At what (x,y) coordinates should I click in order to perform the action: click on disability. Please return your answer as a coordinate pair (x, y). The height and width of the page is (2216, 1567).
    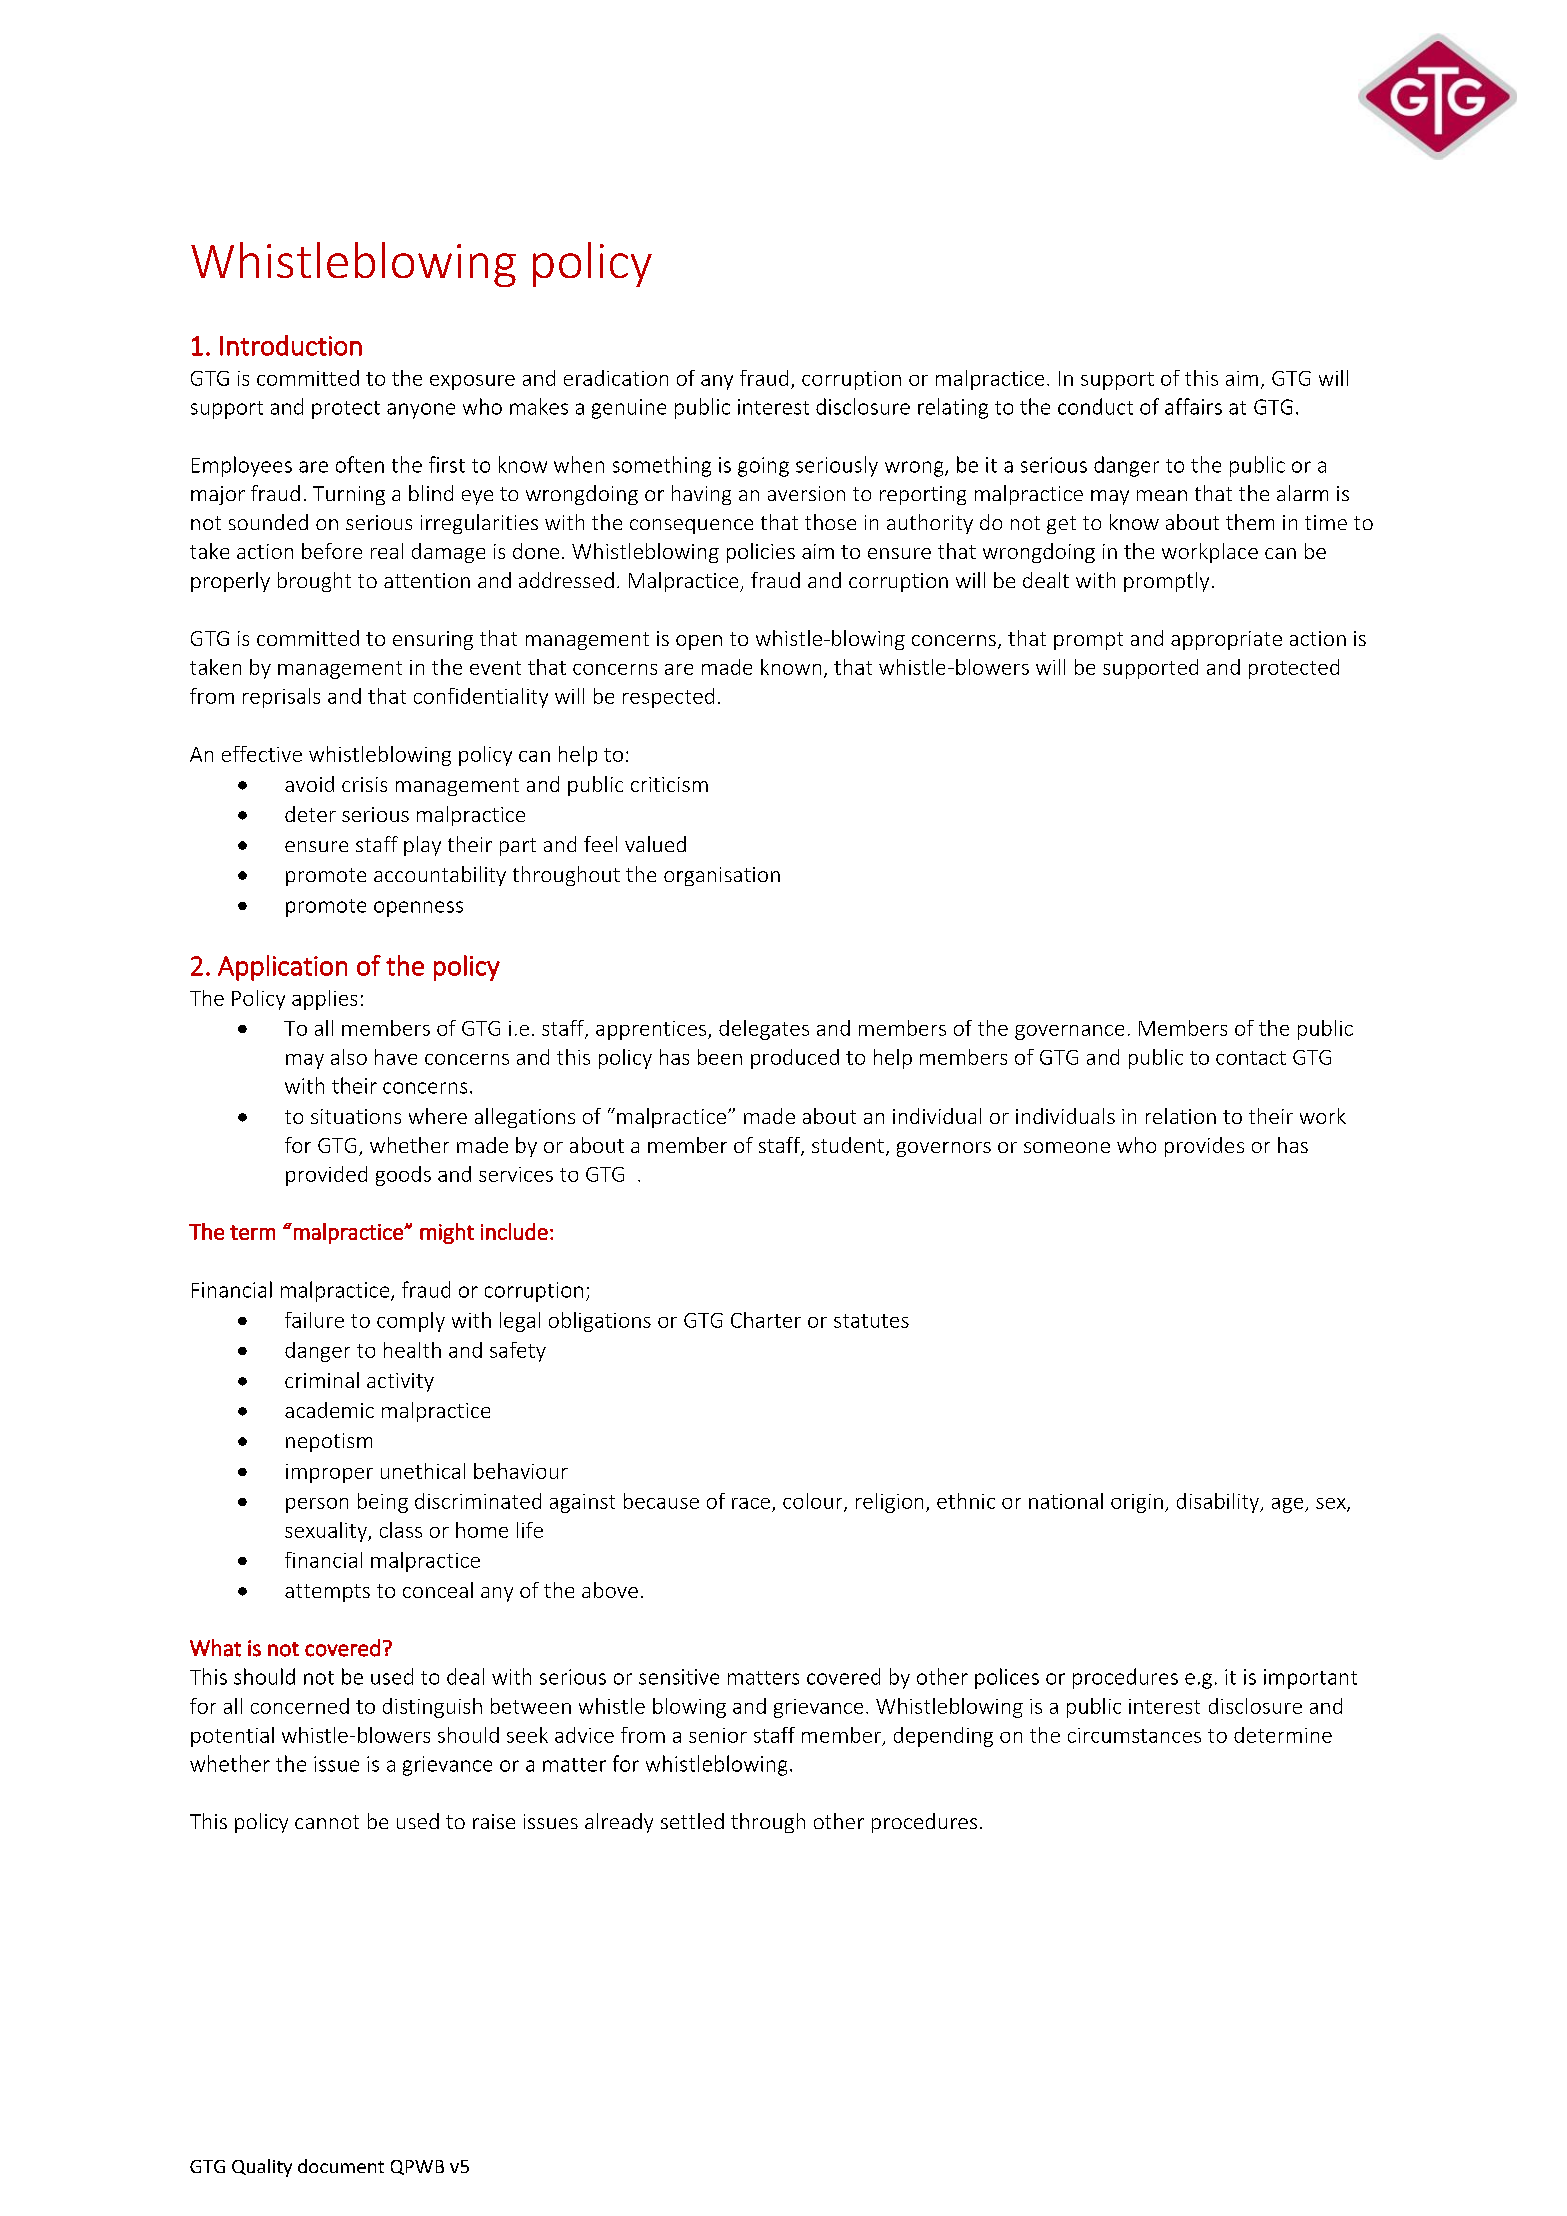
    Looking at the image, I should click on (1219, 1503).
